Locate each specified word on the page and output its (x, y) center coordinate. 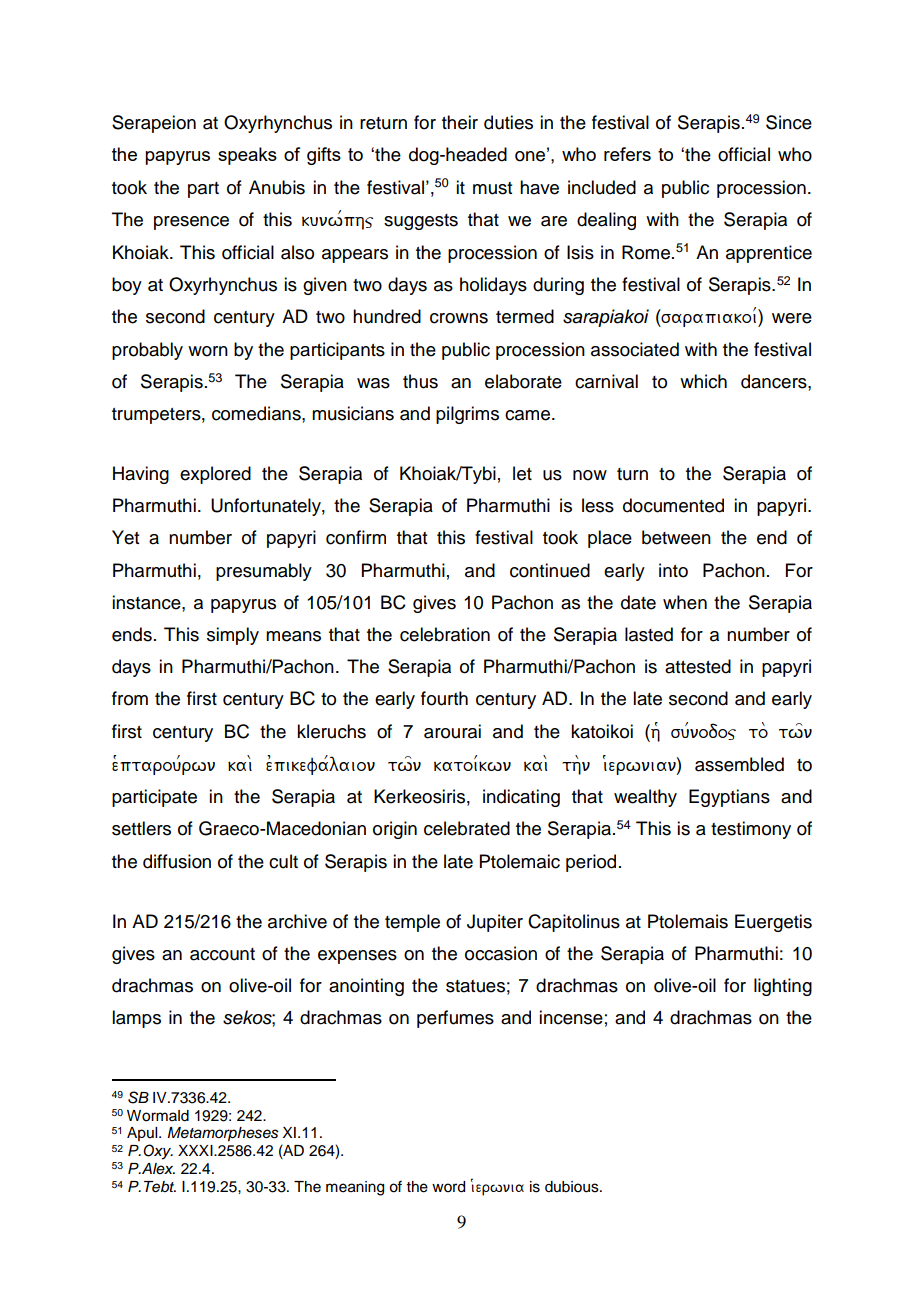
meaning (355, 1188)
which (703, 381)
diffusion (177, 861)
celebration (445, 634)
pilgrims (467, 415)
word (448, 1187)
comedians (257, 413)
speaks (247, 156)
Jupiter (495, 923)
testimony (751, 830)
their (460, 122)
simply (233, 636)
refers (627, 154)
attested (698, 666)
